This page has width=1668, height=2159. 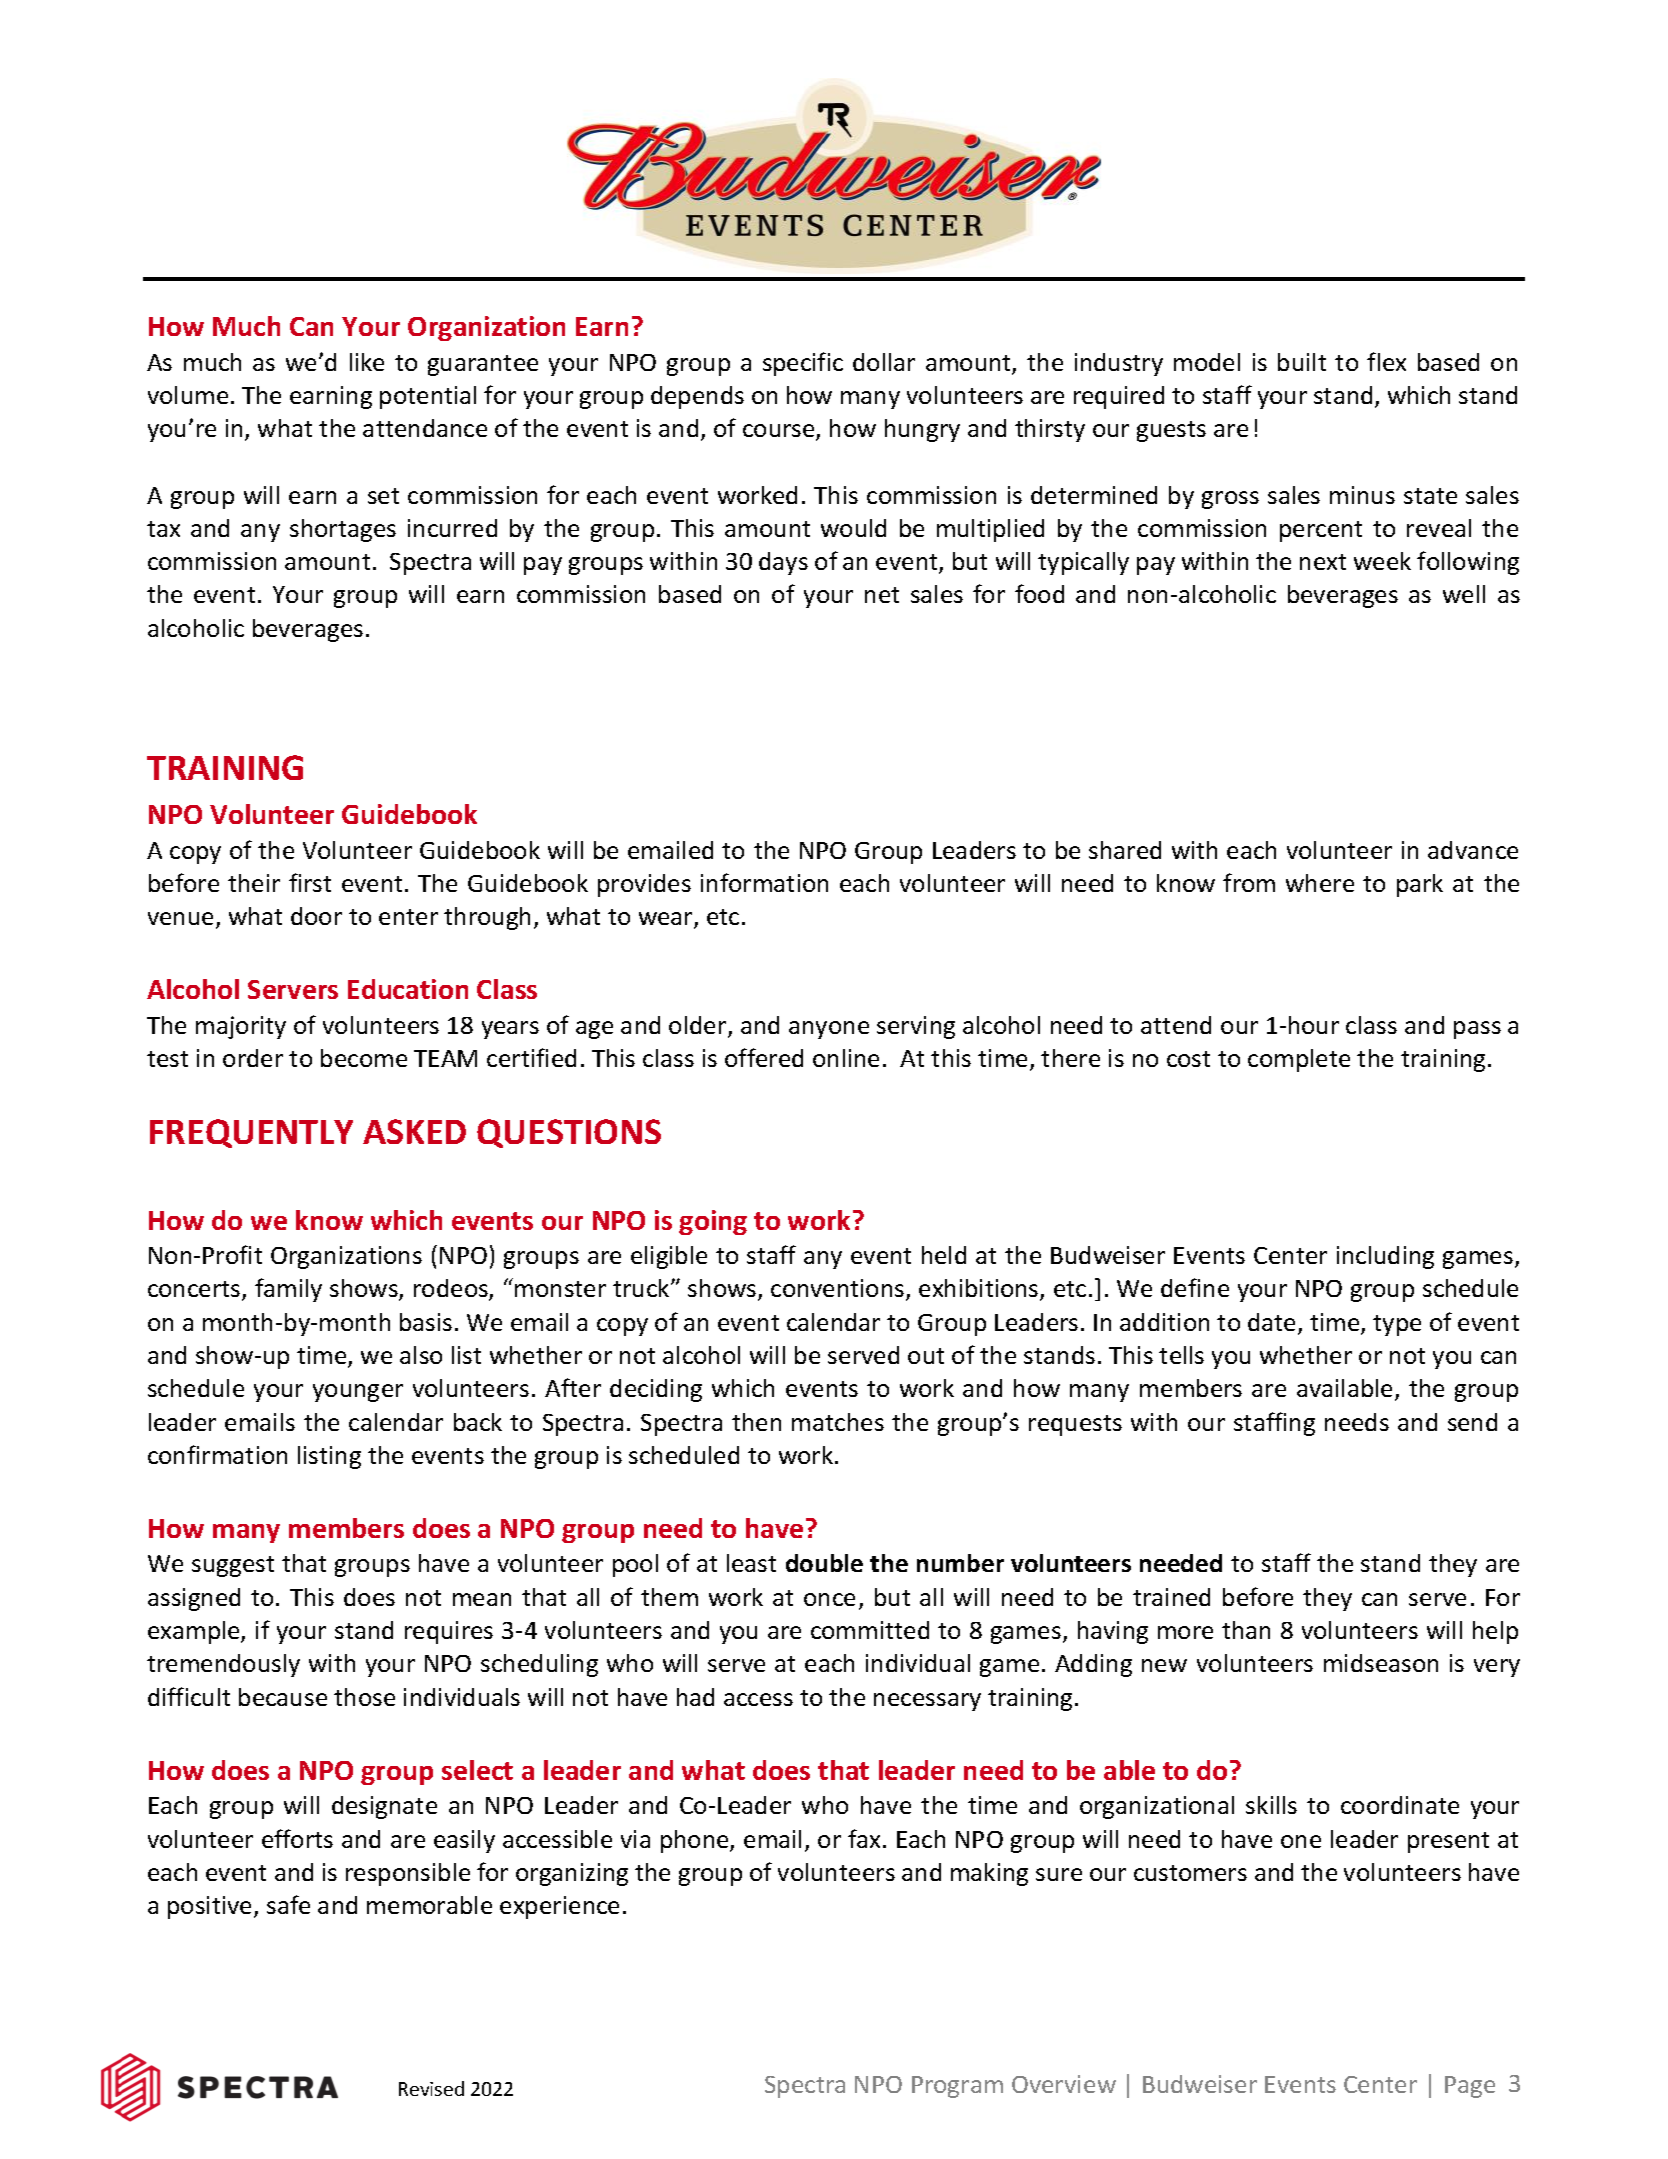 What do you see at coordinates (283, 1697) in the page?
I see `because` at bounding box center [283, 1697].
